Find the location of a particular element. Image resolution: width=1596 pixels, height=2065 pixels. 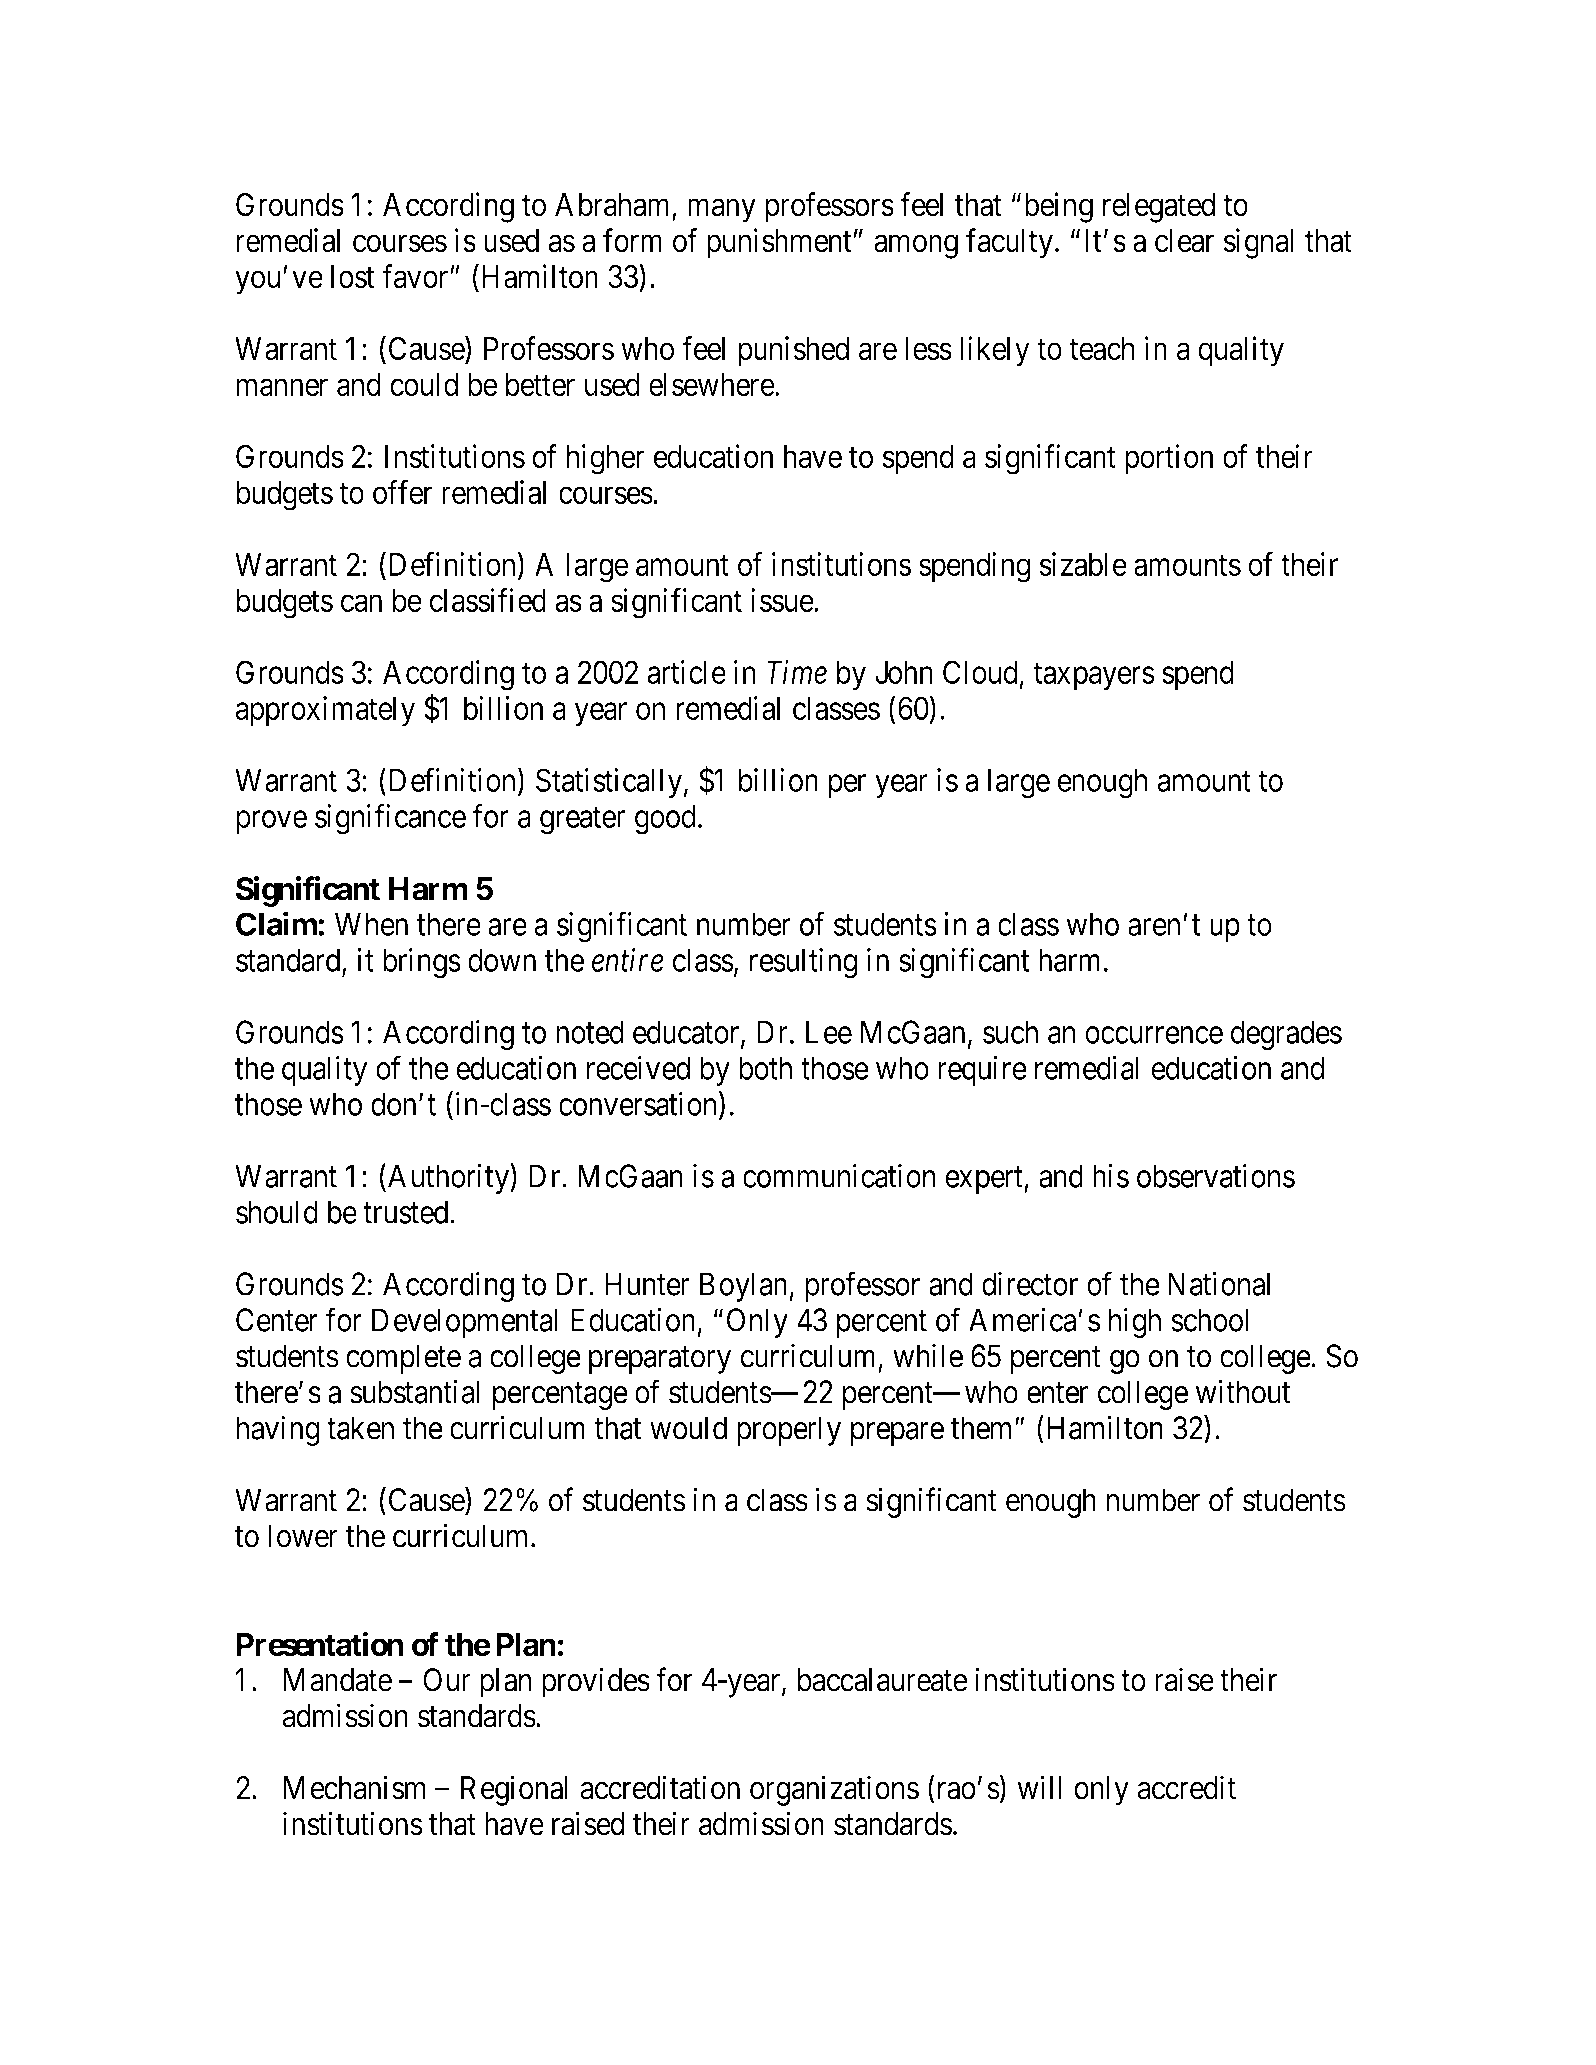

trusted is located at coordinates (407, 1212).
